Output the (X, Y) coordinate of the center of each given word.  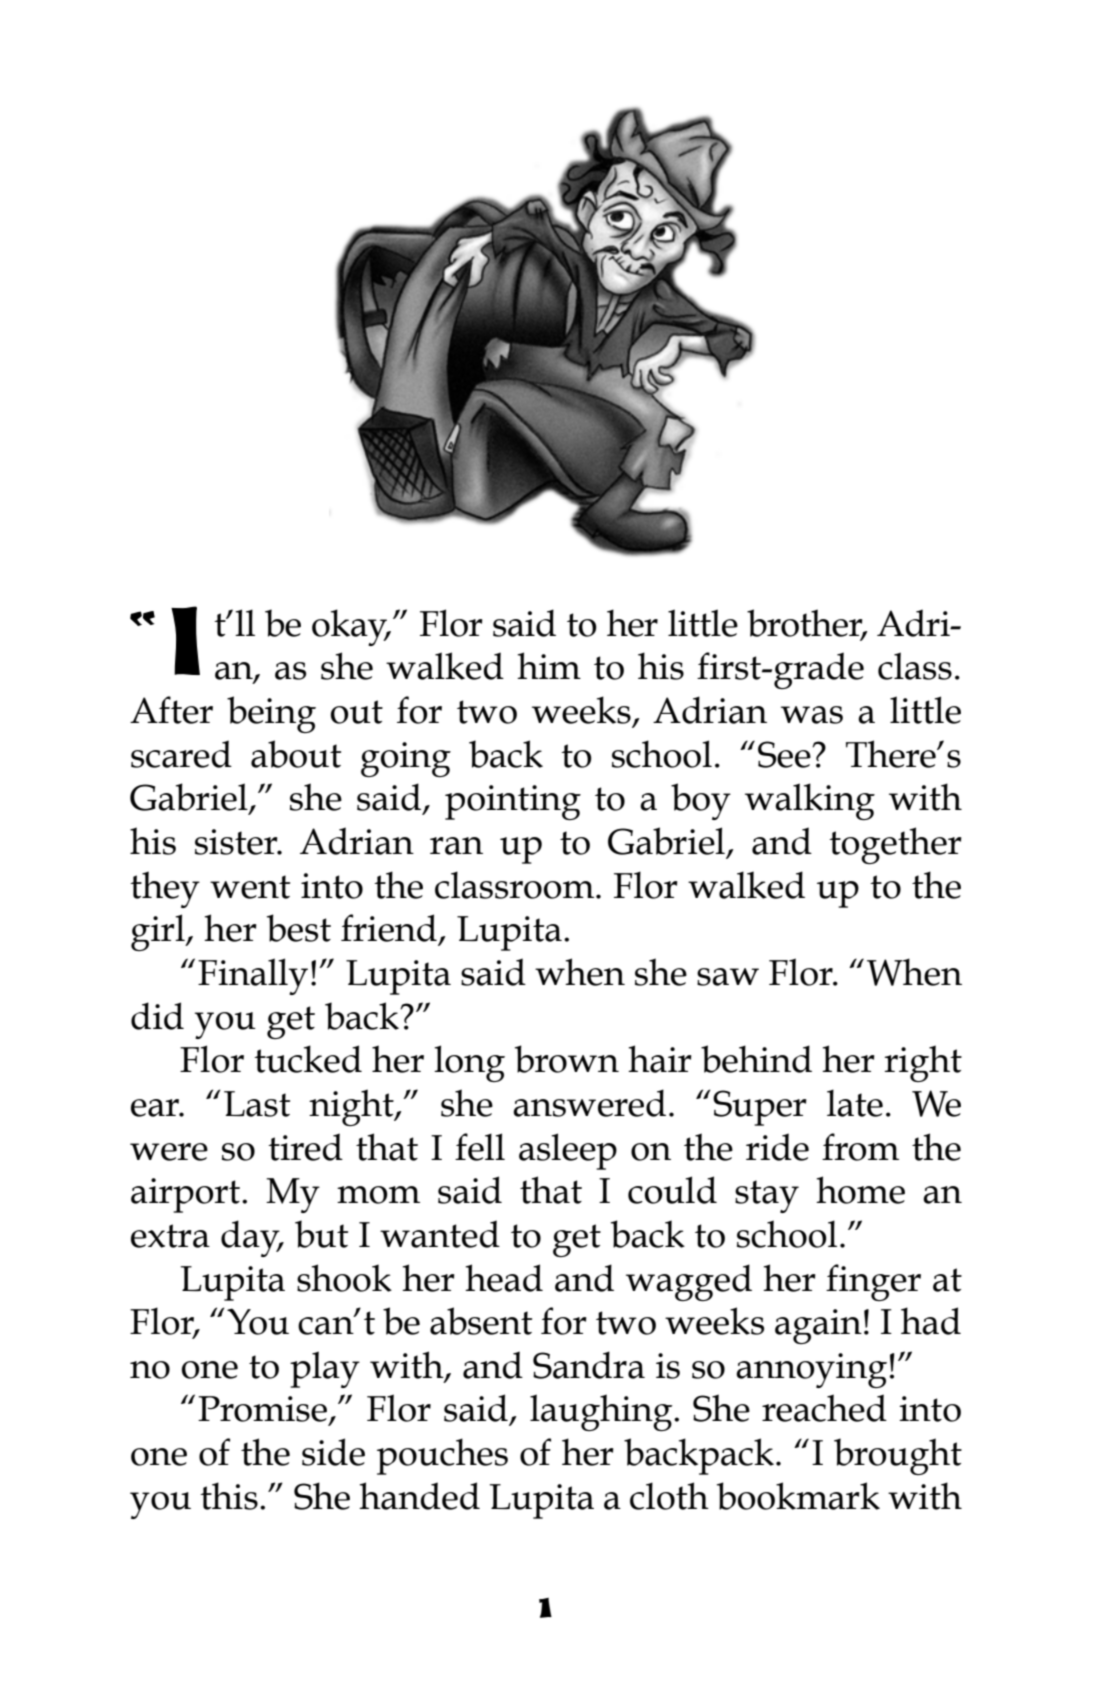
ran (456, 846)
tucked (308, 1059)
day (251, 1238)
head (504, 1278)
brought (898, 1456)
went (250, 887)
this (229, 1496)
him (549, 665)
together (895, 845)
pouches (442, 1456)
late (855, 1103)
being (271, 714)
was (812, 715)
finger (873, 1282)
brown (567, 1059)
